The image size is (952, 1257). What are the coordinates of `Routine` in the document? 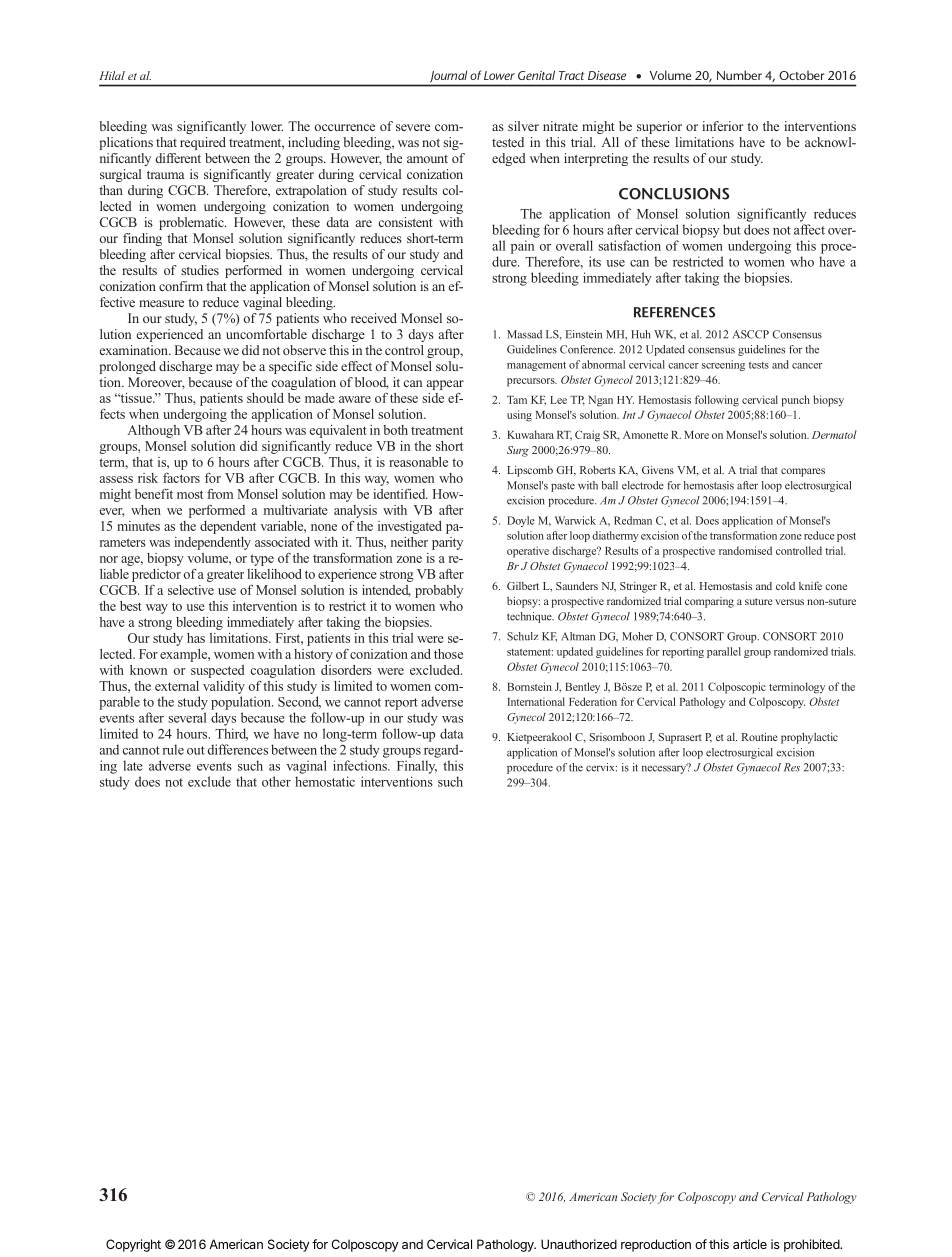 It's located at (760, 737).
